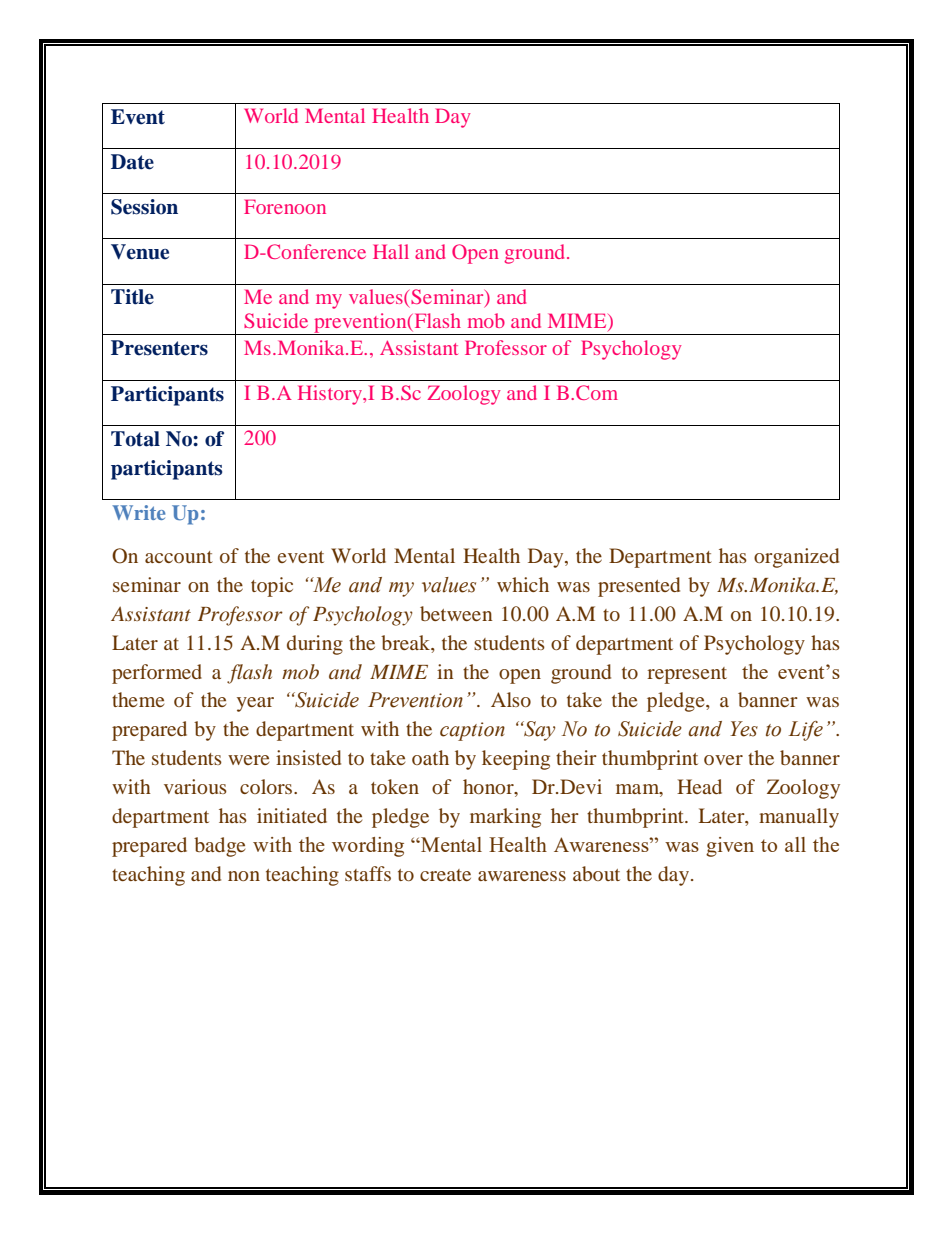 This document has width=952, height=1233. Describe the element at coordinates (391, 251) in the document. I see `Hall` at that location.
